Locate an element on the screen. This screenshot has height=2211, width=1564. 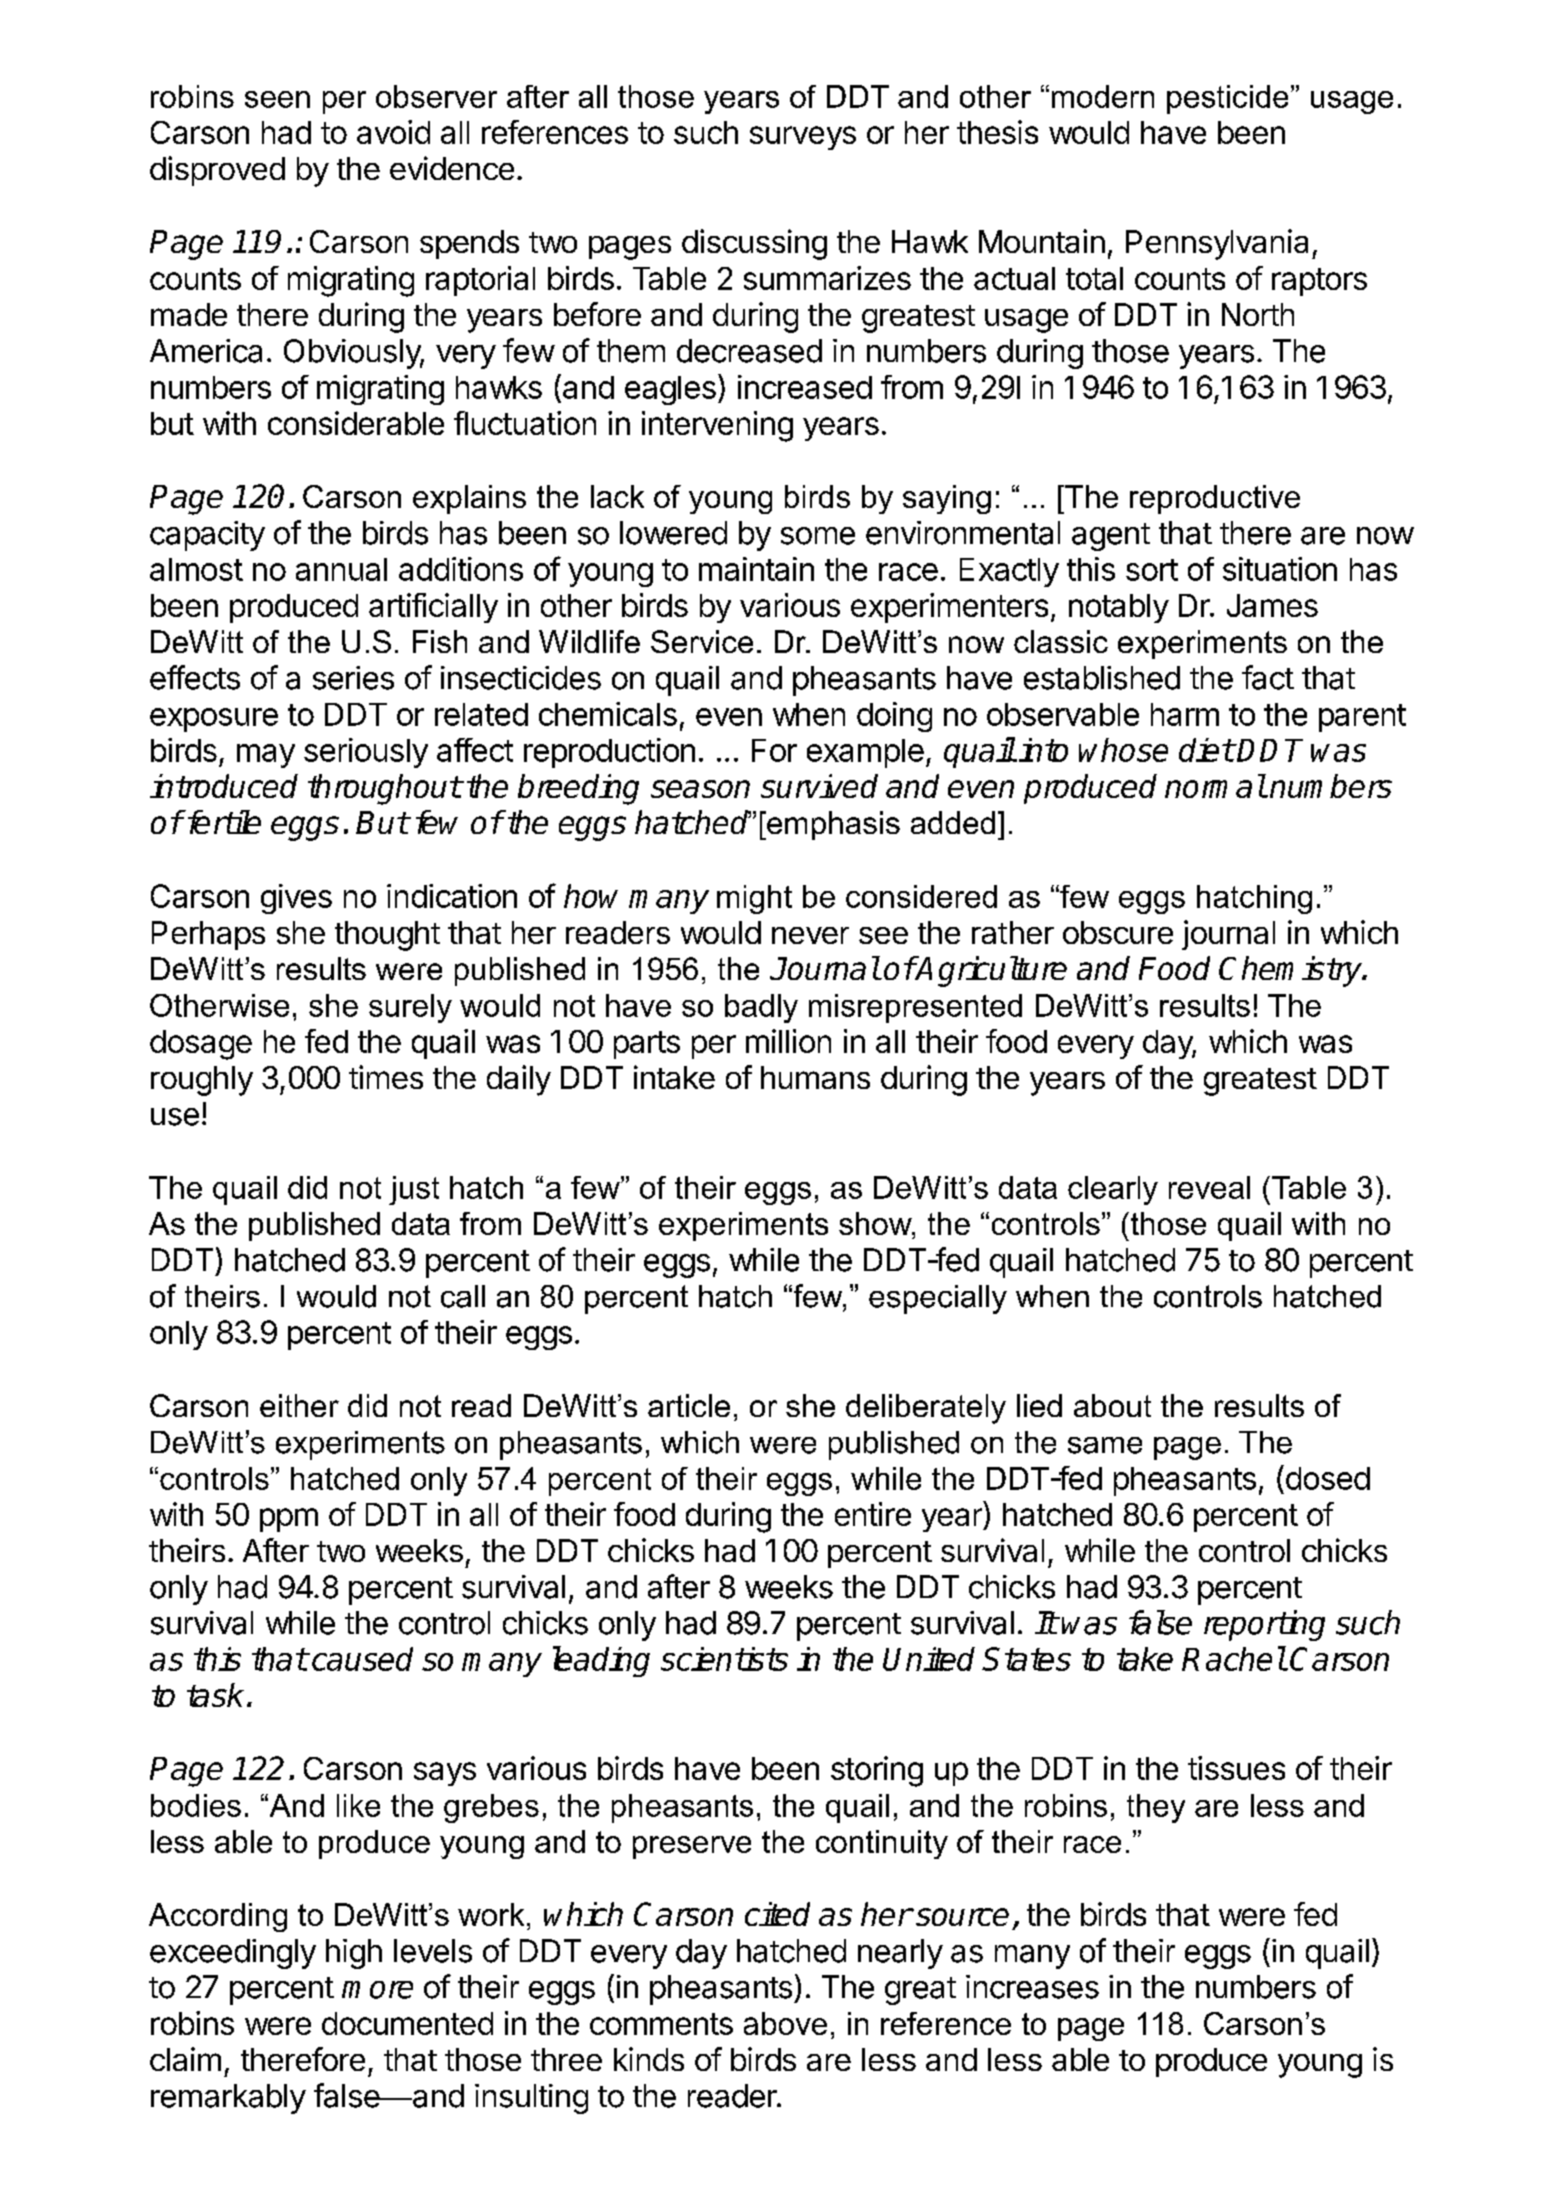
surveys is located at coordinates (803, 138).
